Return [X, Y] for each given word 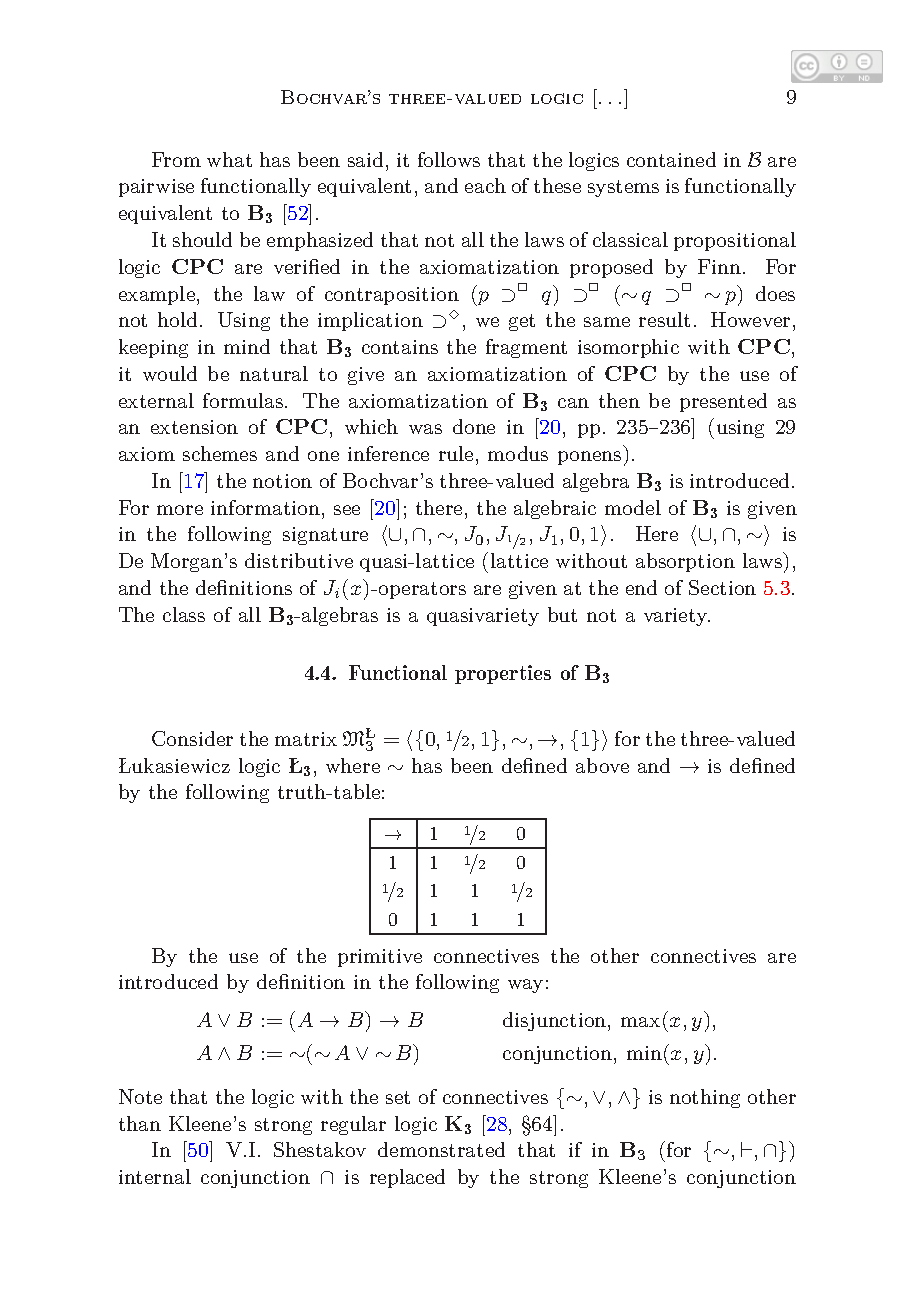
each [485, 185]
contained [671, 159]
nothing [705, 1098]
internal [155, 1176]
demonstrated [441, 1149]
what [229, 159]
